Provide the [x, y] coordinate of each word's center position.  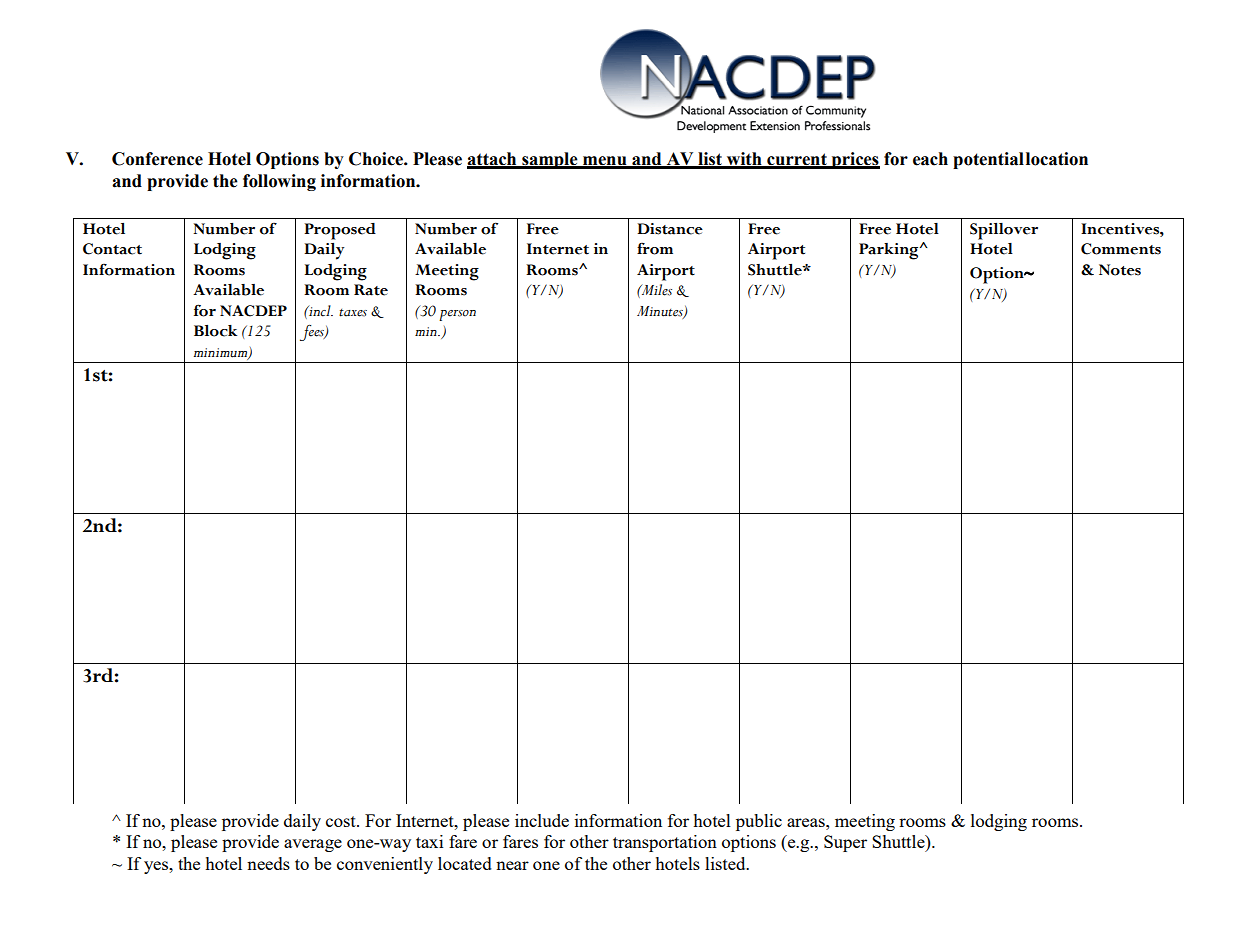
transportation [665, 843]
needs [268, 863]
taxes [353, 313]
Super [845, 843]
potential [988, 160]
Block [215, 331]
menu [605, 162]
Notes [1120, 270]
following [279, 182]
